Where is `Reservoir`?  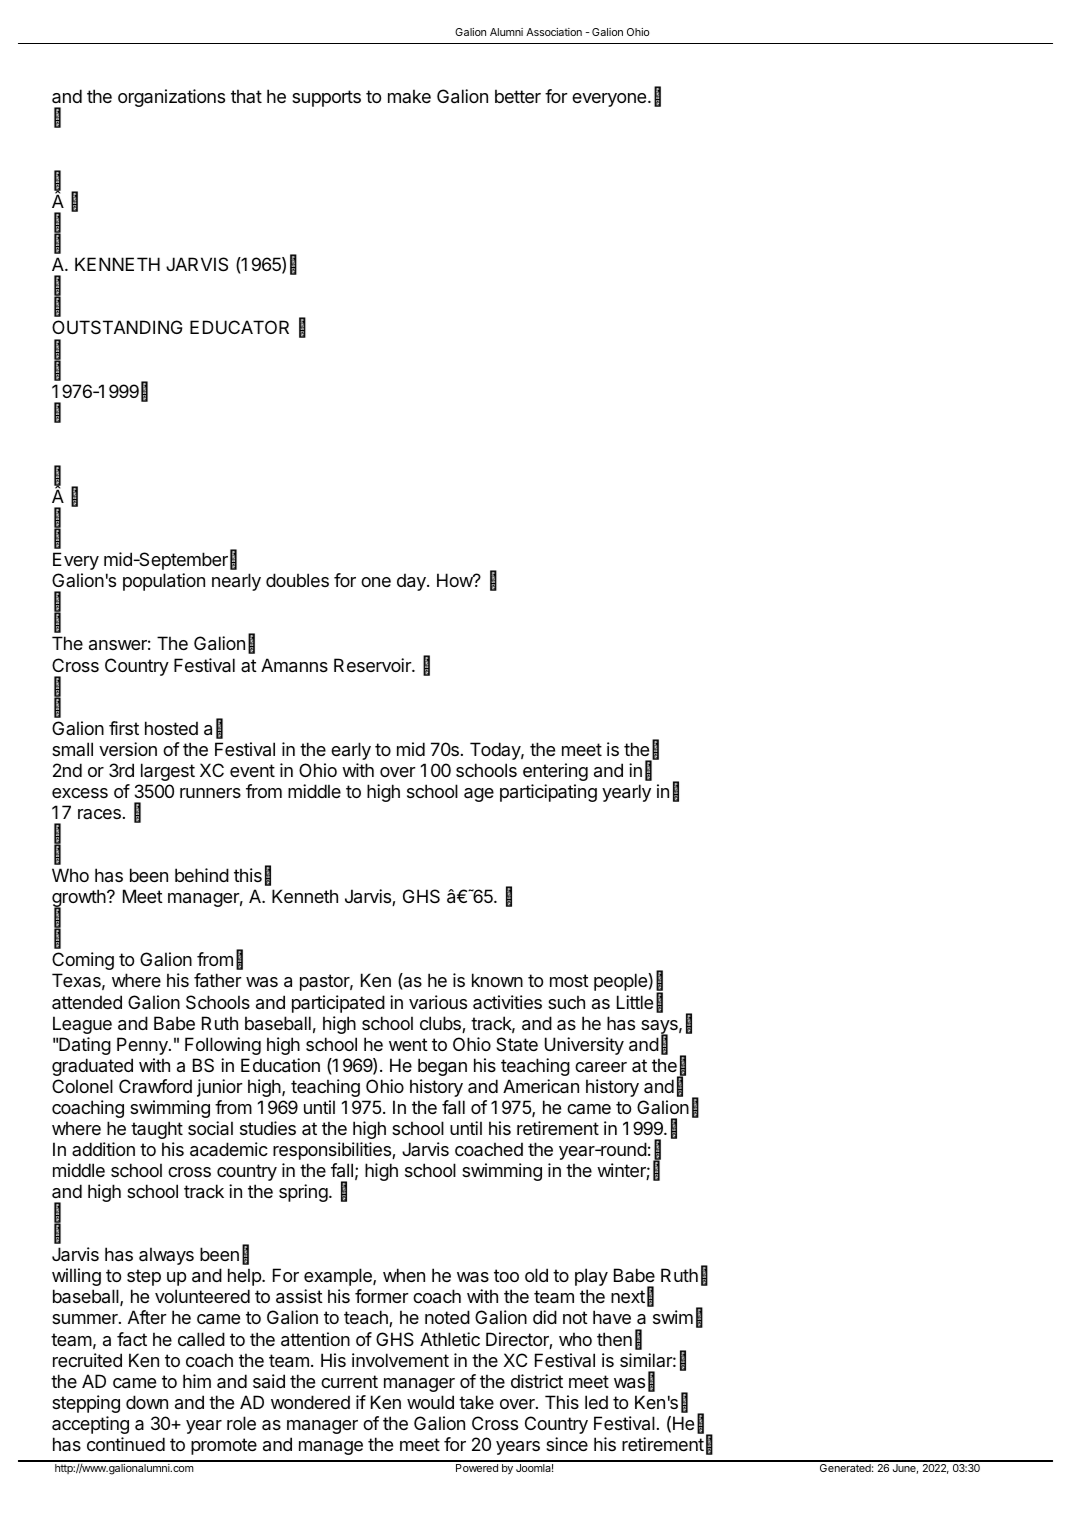 Reservoir is located at coordinates (373, 665).
